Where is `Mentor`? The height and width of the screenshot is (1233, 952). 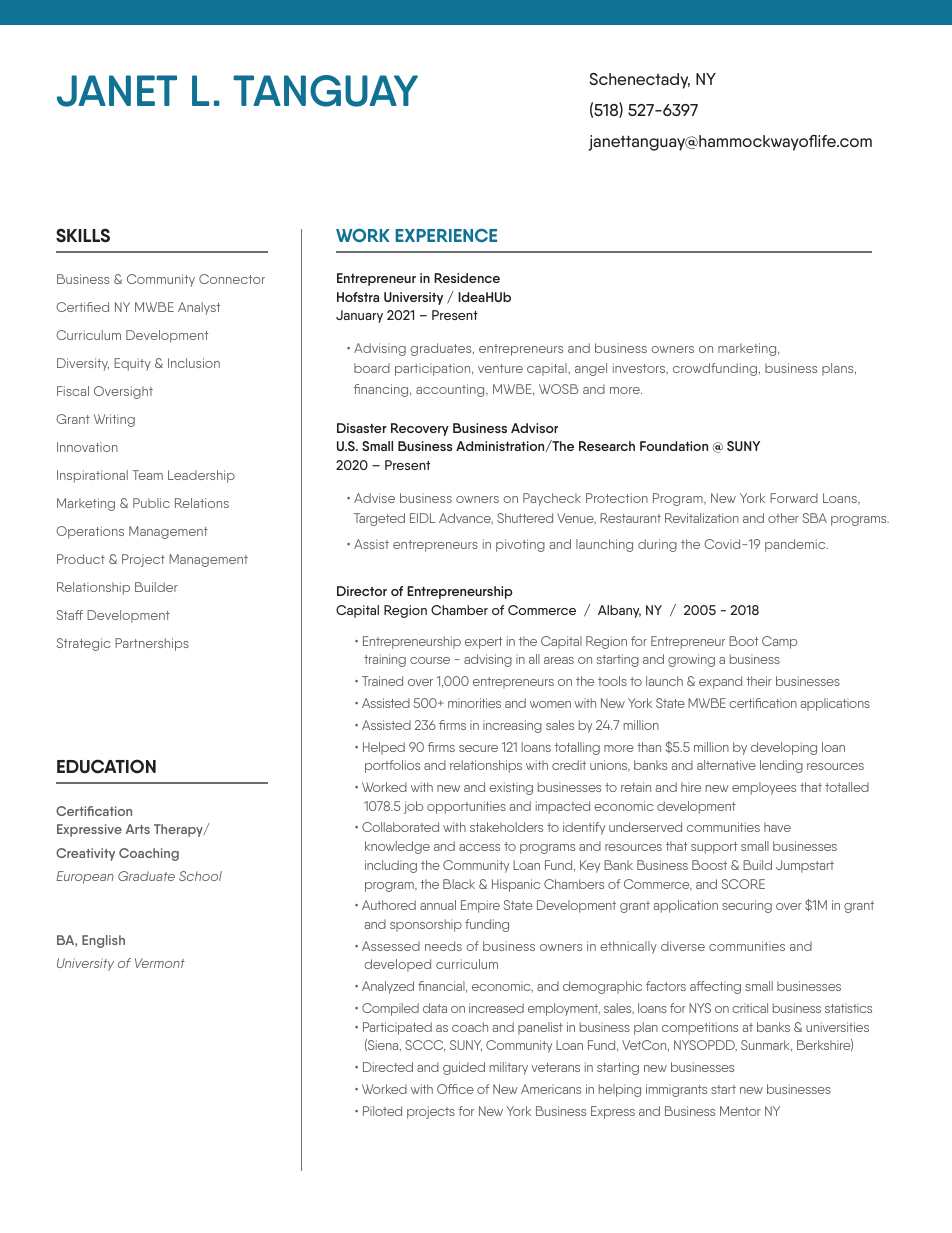 Mentor is located at coordinates (740, 1111).
